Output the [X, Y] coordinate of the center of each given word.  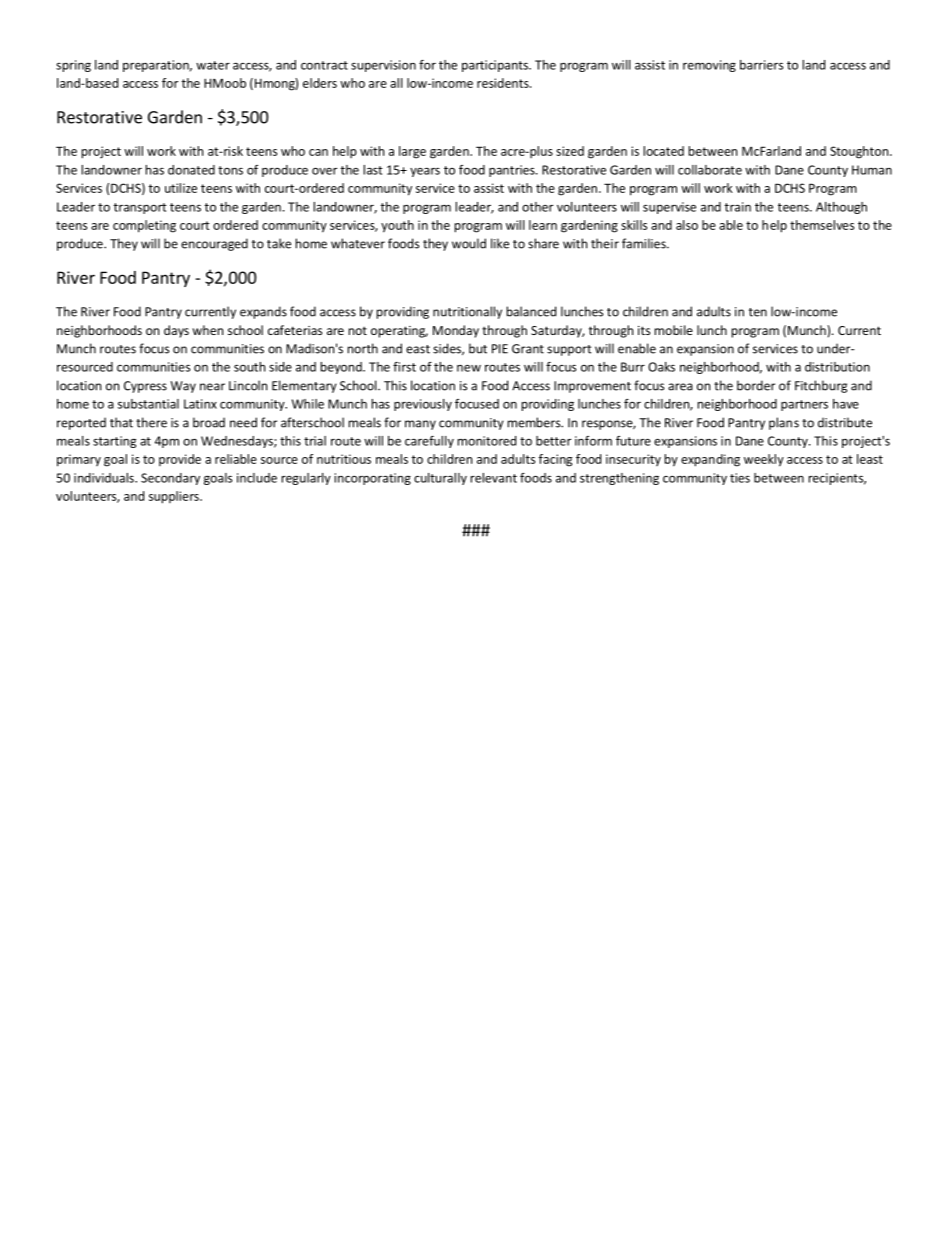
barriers [761, 65]
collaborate [710, 170]
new [469, 368]
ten [758, 312]
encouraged [214, 244]
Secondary [170, 479]
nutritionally [467, 312]
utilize [181, 188]
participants [496, 66]
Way [183, 387]
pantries [513, 171]
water [213, 65]
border [756, 385]
